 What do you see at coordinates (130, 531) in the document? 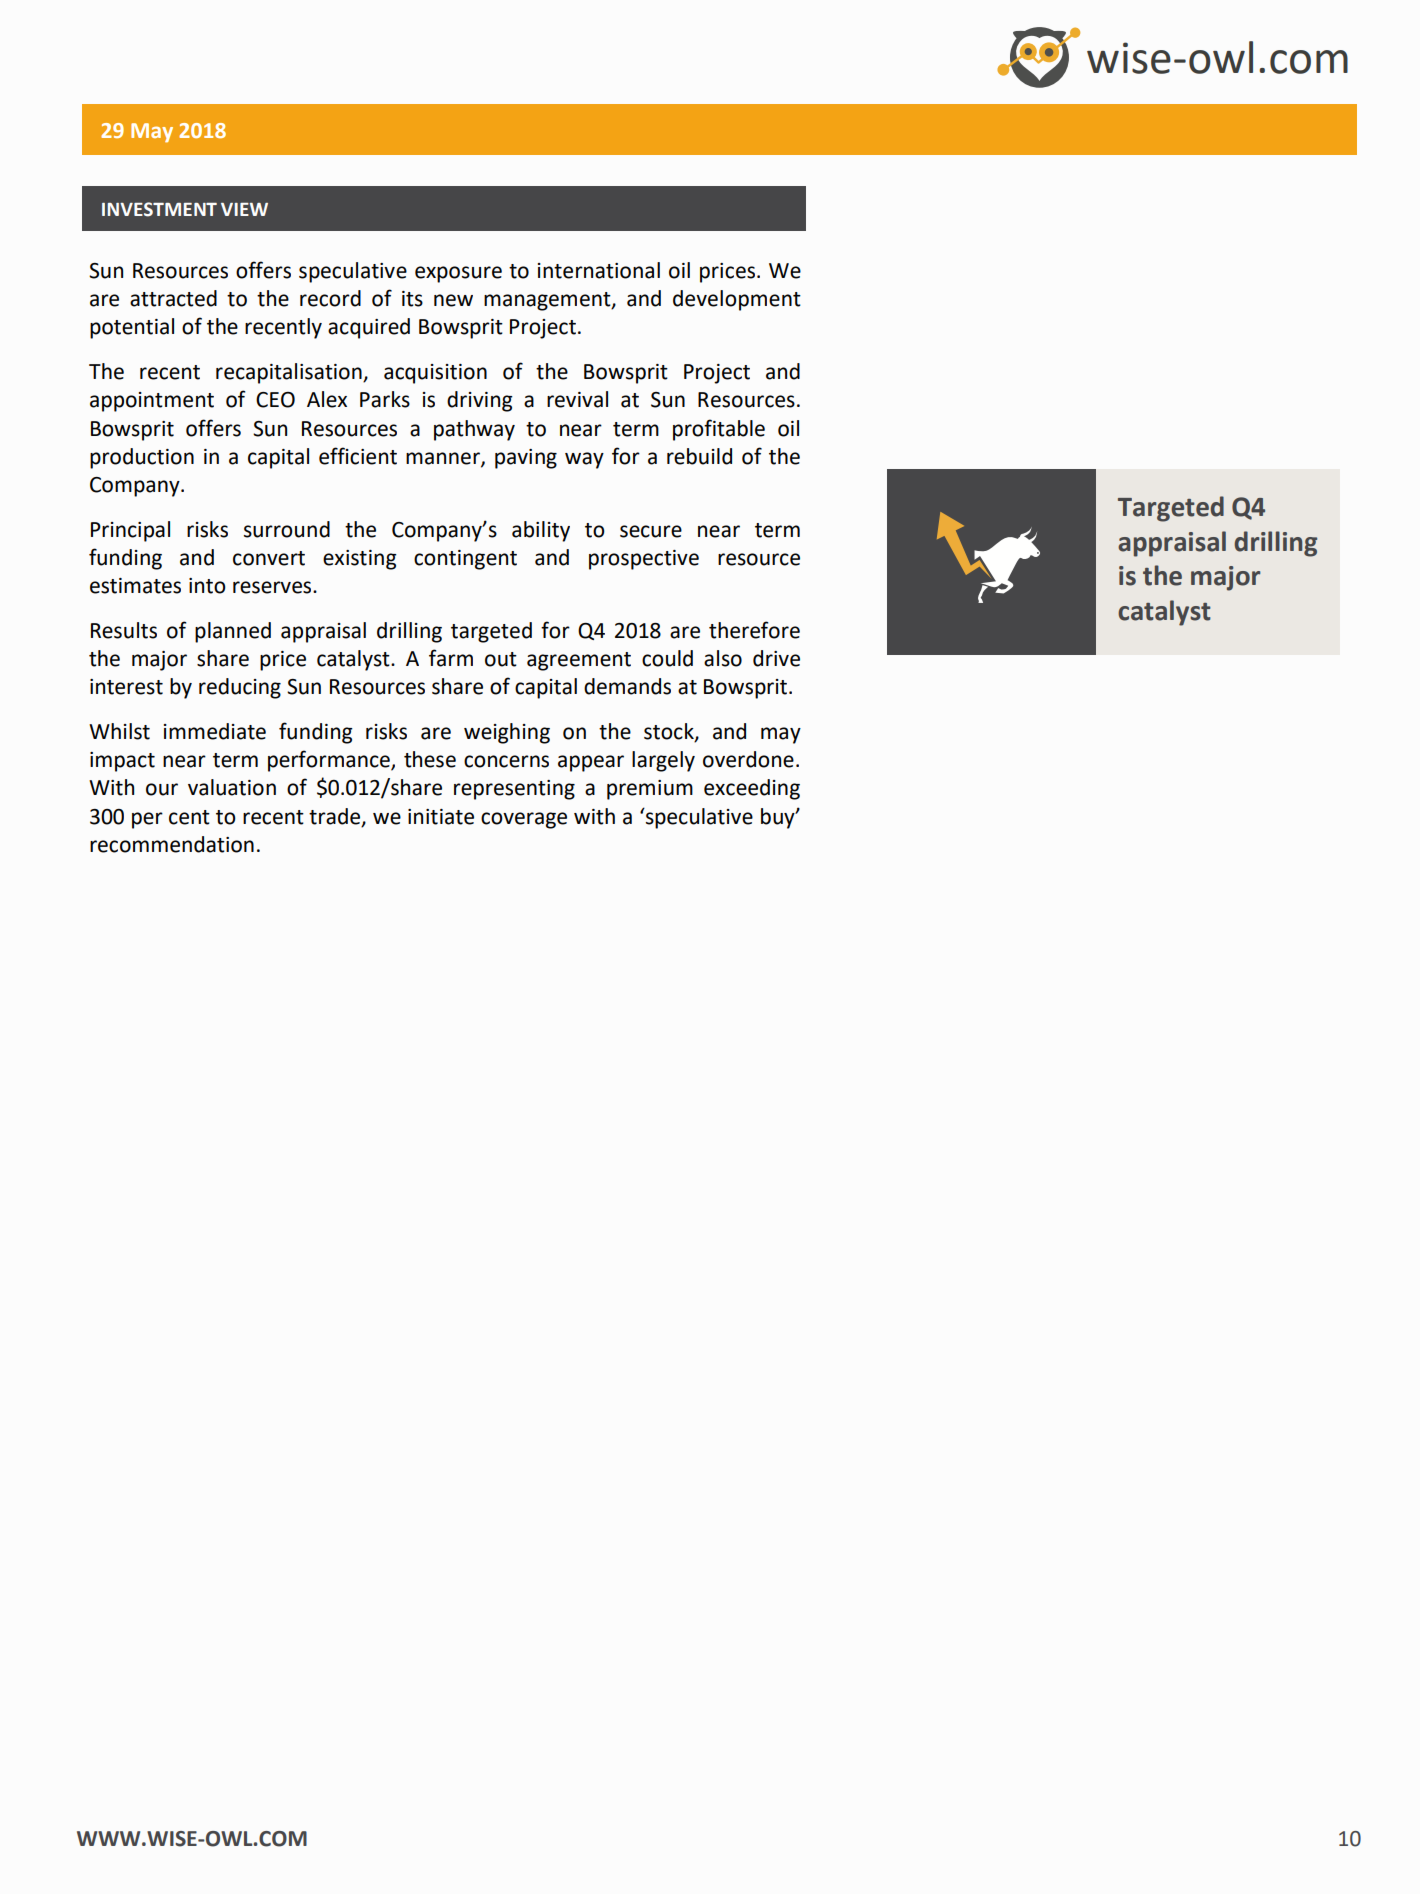
I see `Principal` at bounding box center [130, 531].
